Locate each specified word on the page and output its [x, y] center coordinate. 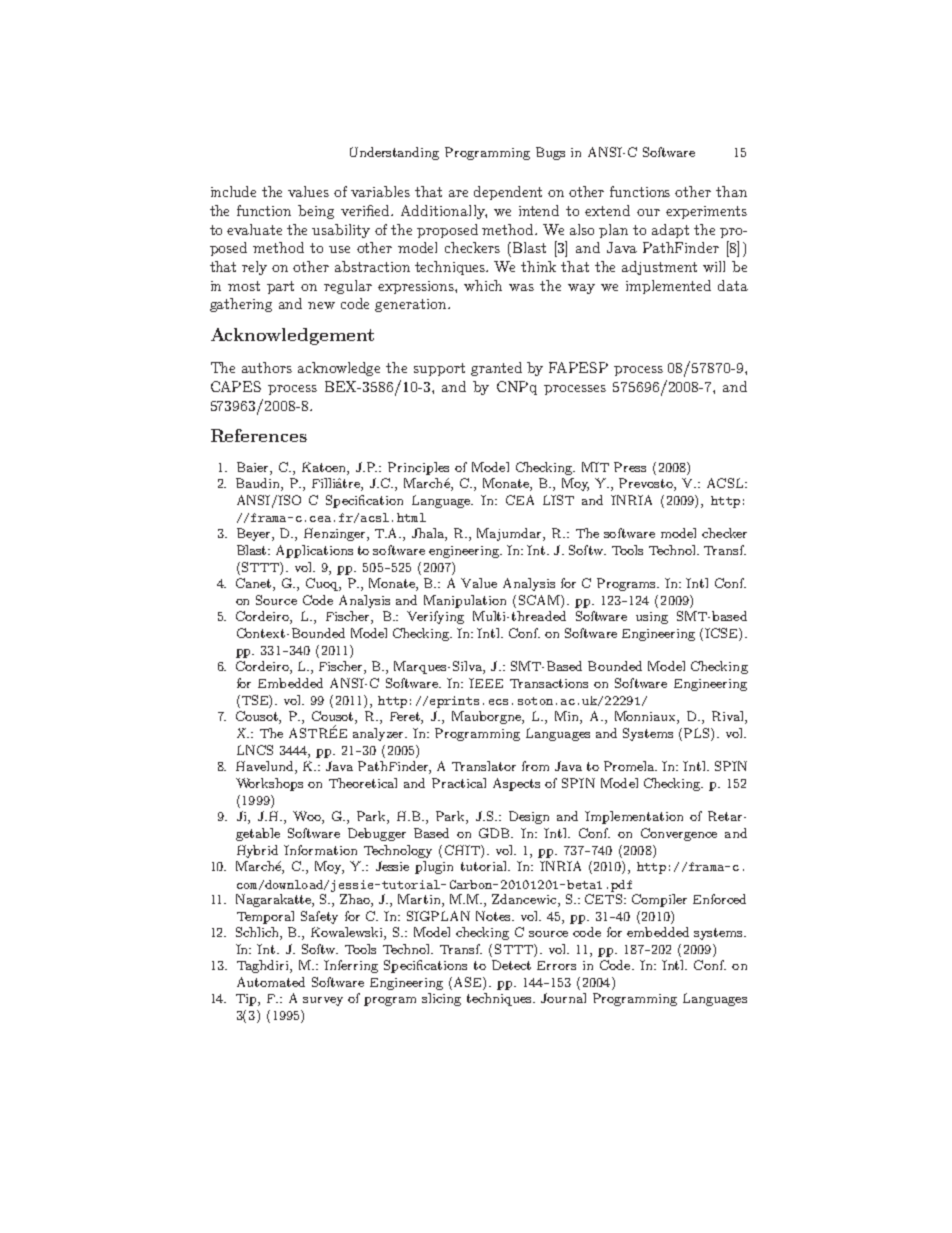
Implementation [634, 817]
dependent [508, 193]
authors [267, 367]
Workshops [269, 784]
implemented [668, 287]
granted [496, 369]
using [652, 618]
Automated [271, 982]
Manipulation [465, 601]
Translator [484, 766]
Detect [511, 965]
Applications [314, 551]
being [316, 212]
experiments [706, 212]
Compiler [659, 900]
